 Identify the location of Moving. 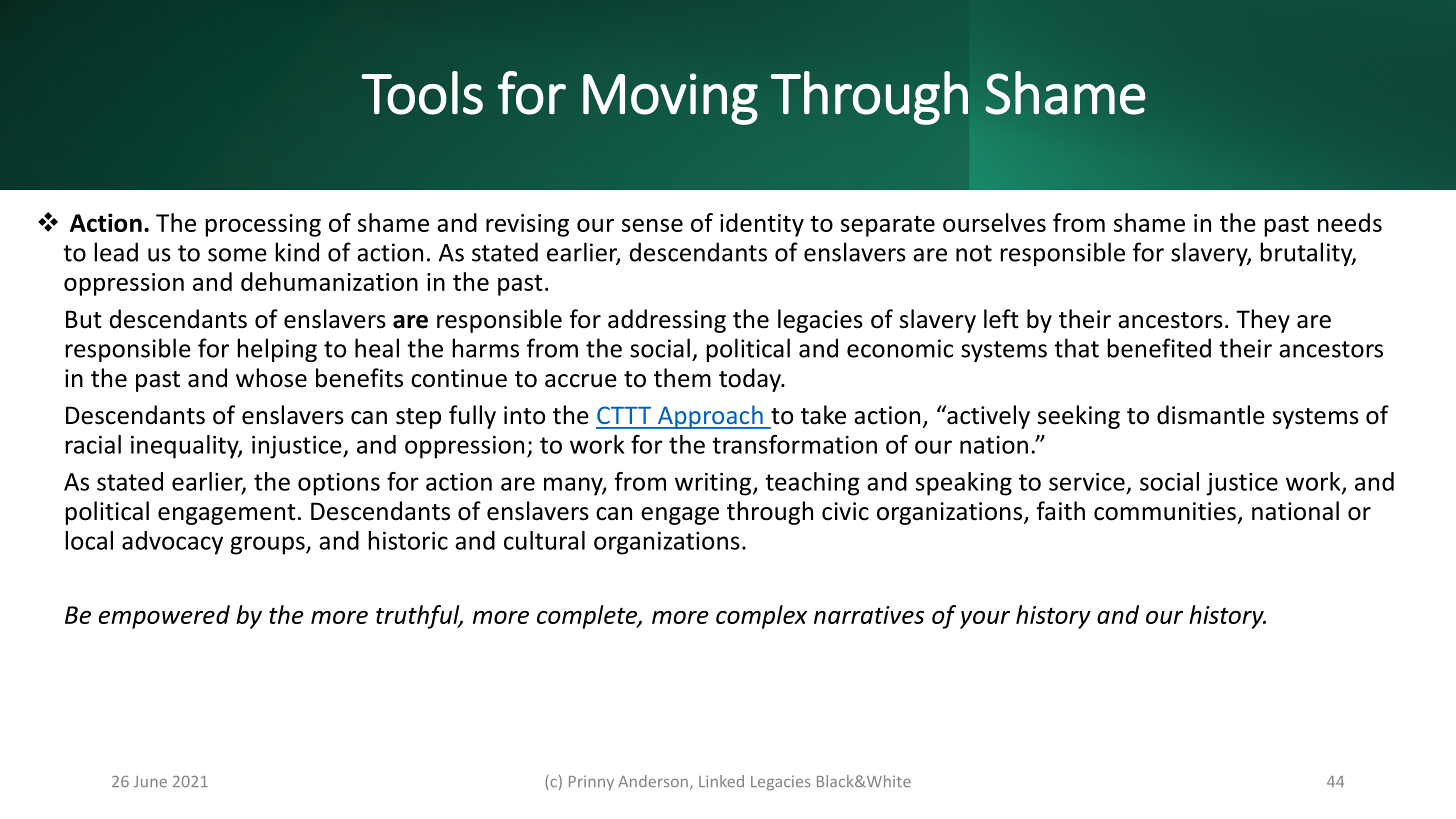
(670, 99).
